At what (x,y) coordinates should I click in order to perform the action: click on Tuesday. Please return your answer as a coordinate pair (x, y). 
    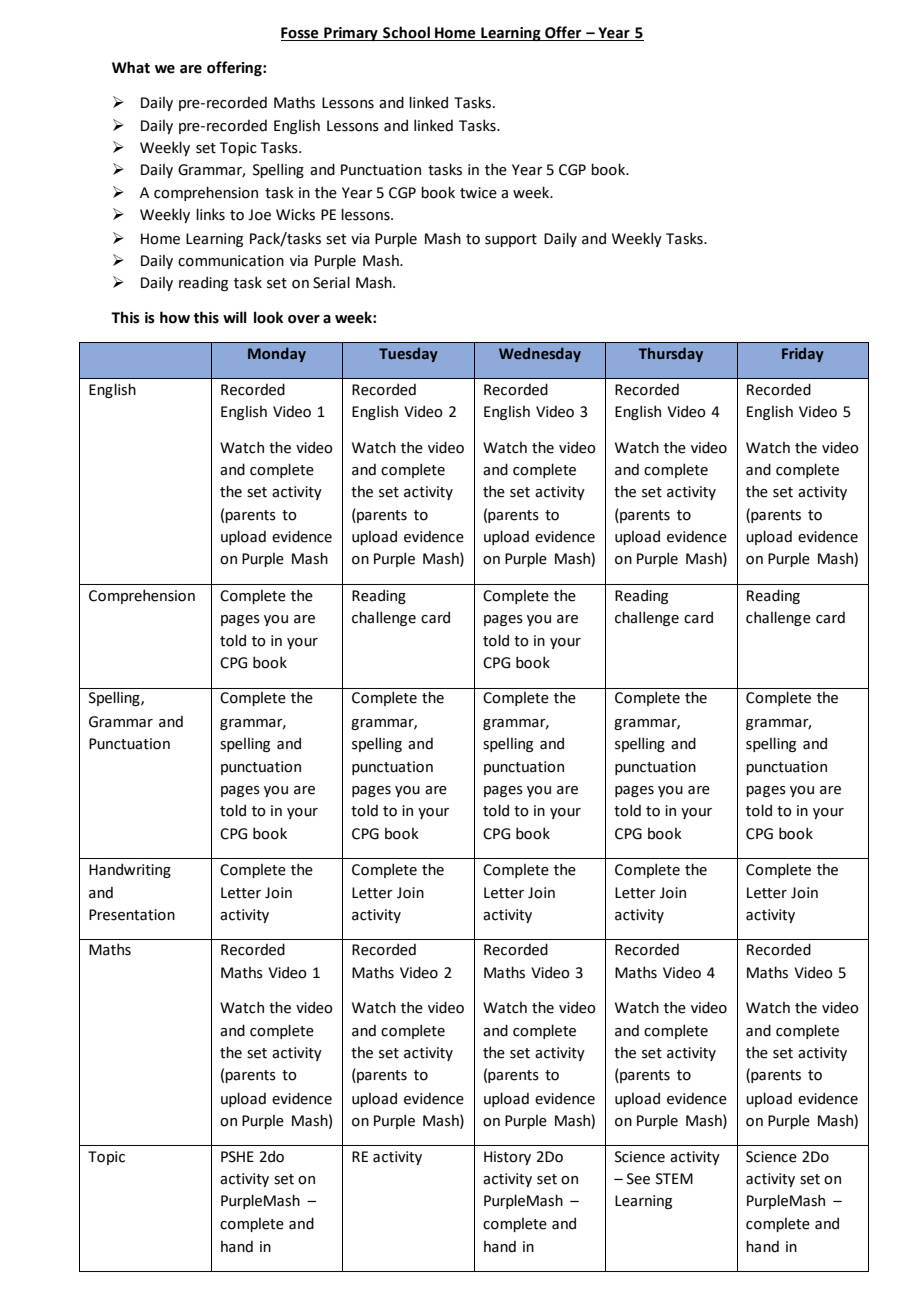
    Looking at the image, I should click on (408, 355).
